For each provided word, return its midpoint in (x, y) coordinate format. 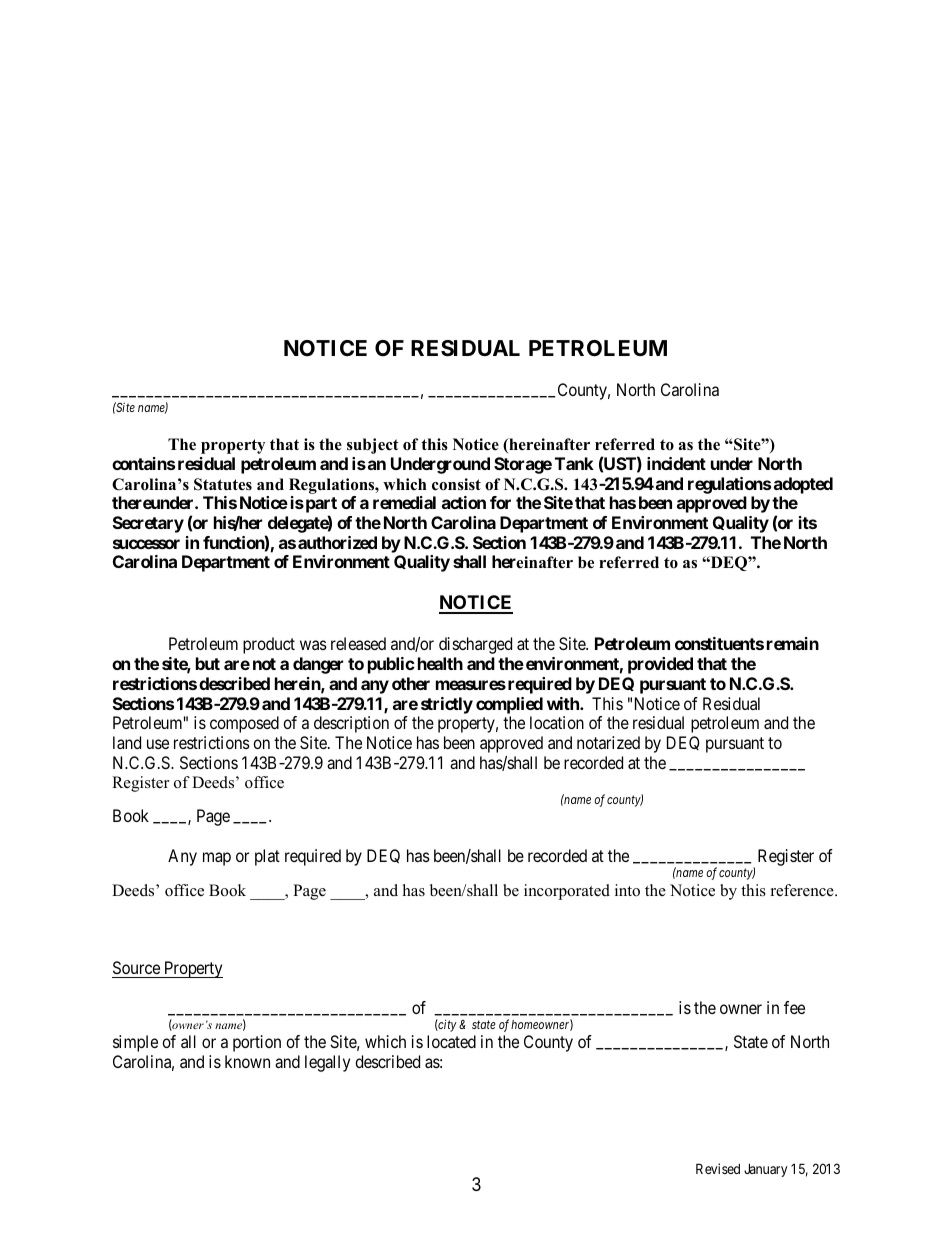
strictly (447, 705)
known (247, 1061)
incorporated (567, 892)
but (208, 663)
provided (660, 665)
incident (676, 463)
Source (137, 969)
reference (803, 890)
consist (456, 484)
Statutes (223, 484)
